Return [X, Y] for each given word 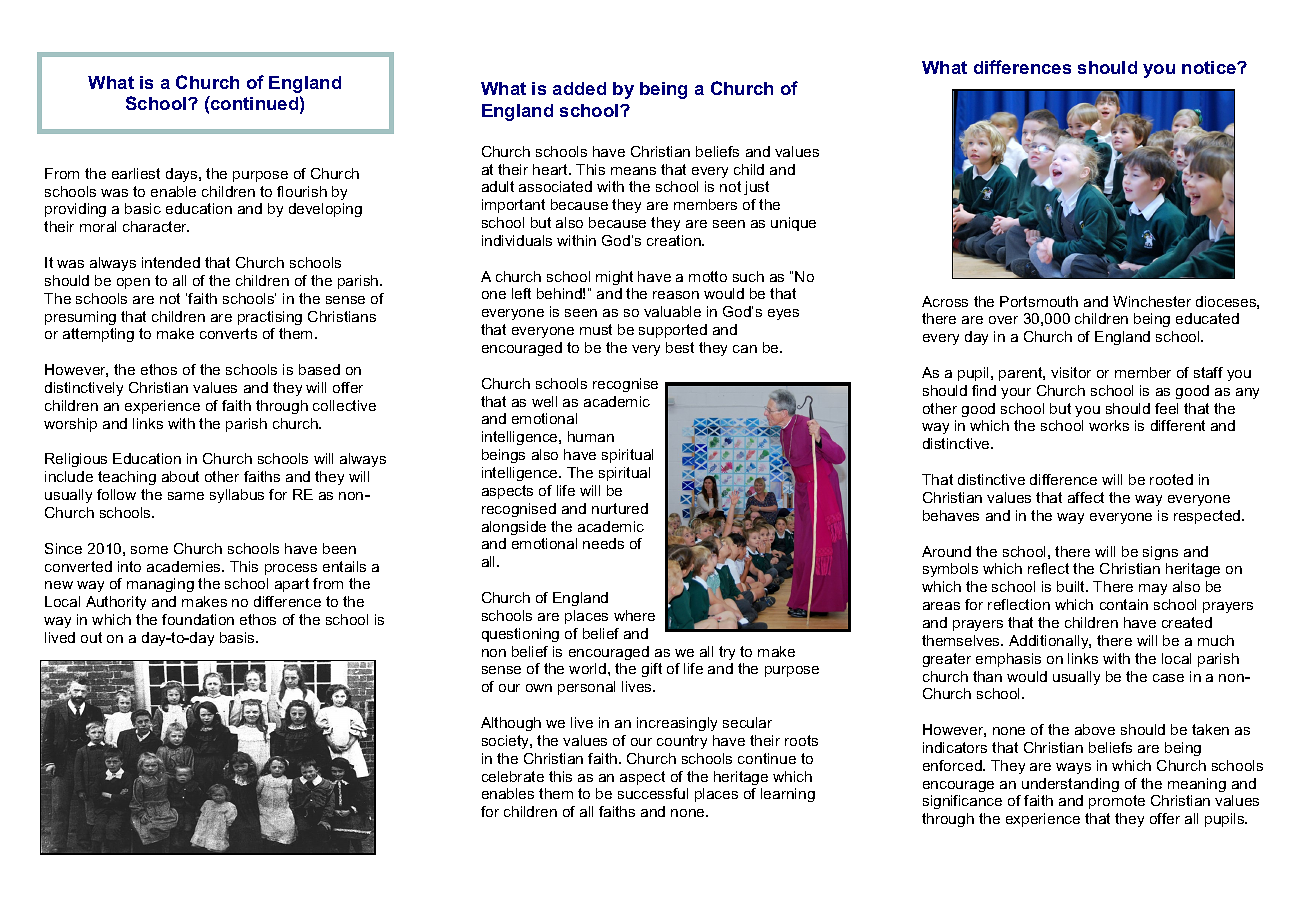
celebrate [513, 776]
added [579, 88]
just [756, 188]
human [591, 436]
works [1109, 425]
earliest [136, 173]
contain [1124, 604]
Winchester [1152, 301]
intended [171, 262]
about [180, 476]
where [634, 615]
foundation [198, 619]
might [614, 278]
